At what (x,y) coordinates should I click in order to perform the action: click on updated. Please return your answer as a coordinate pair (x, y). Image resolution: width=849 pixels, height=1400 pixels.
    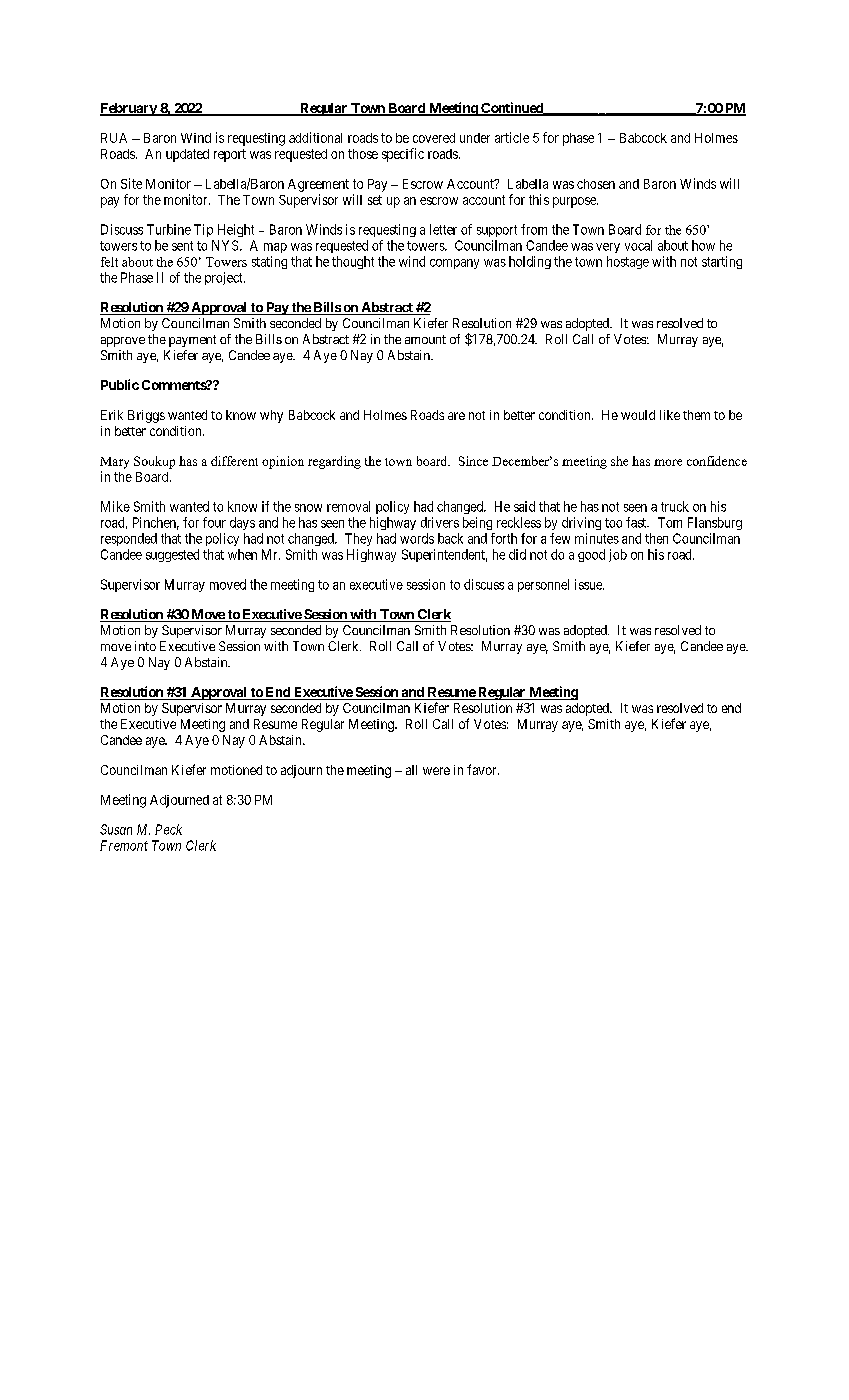
    Looking at the image, I should click on (187, 155).
